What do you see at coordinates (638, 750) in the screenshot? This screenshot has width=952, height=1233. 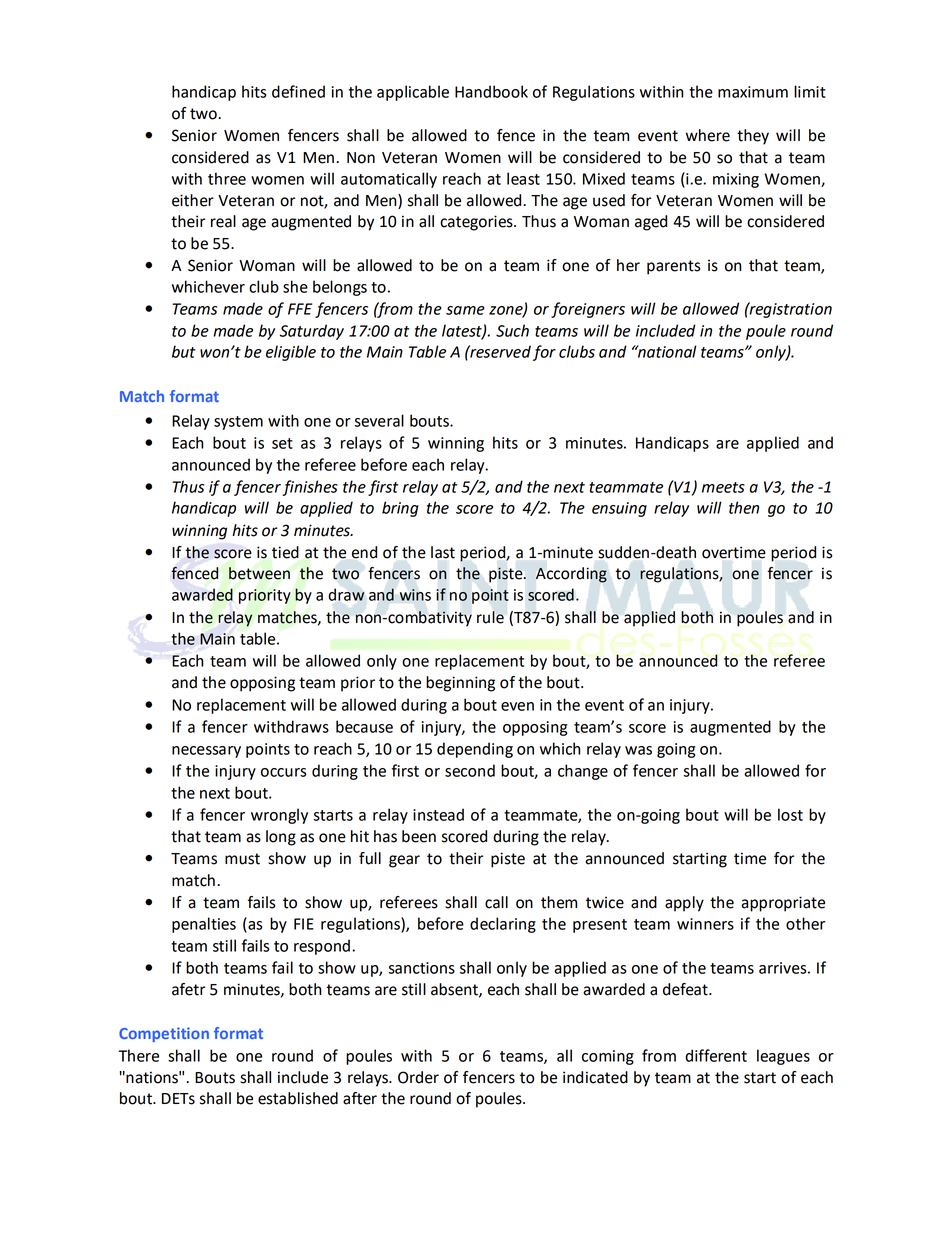 I see `was` at bounding box center [638, 750].
